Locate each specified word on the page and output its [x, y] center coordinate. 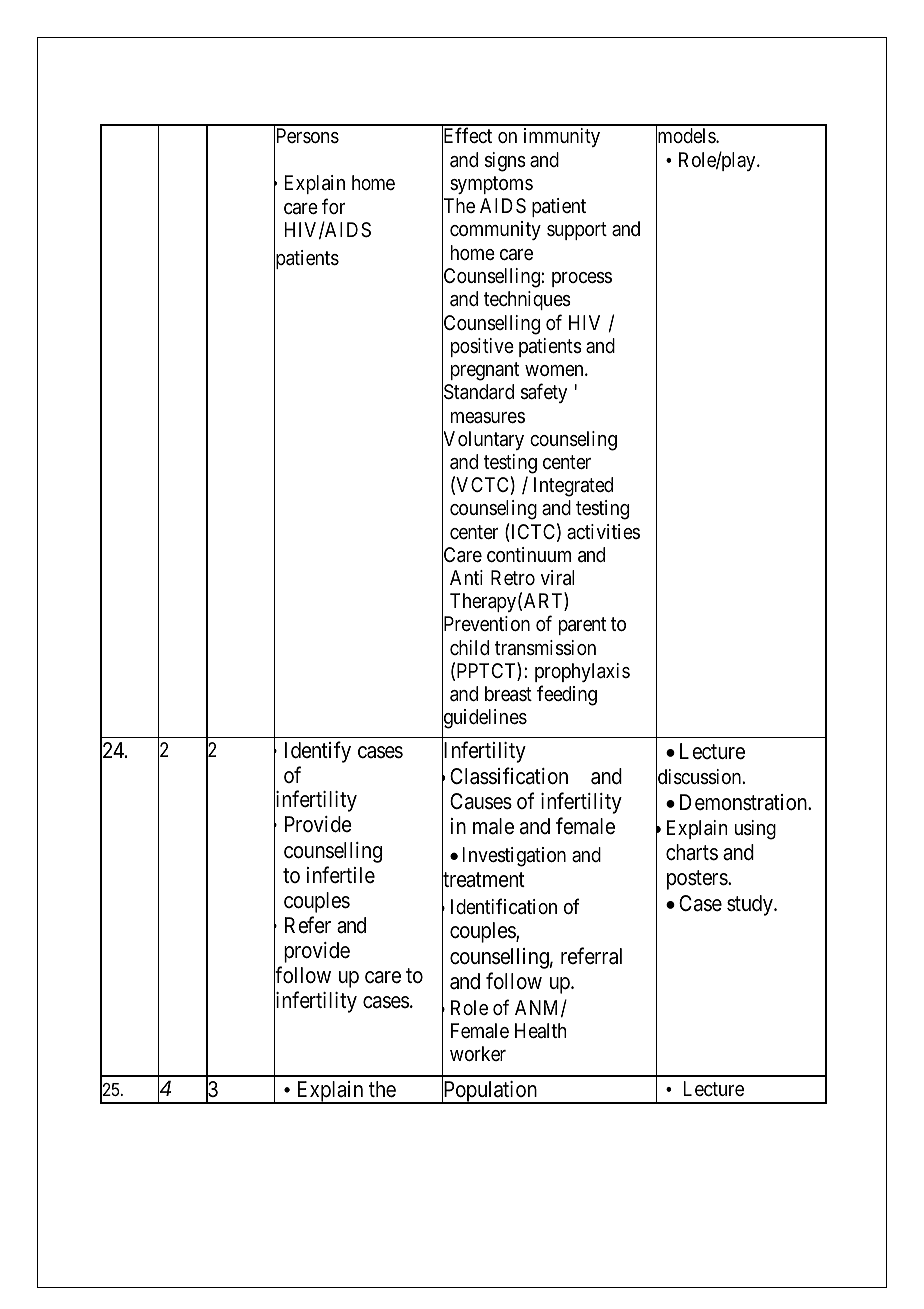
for [333, 206]
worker [478, 1053]
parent [582, 626]
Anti [466, 577]
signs [505, 162]
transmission [545, 648]
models [686, 137]
